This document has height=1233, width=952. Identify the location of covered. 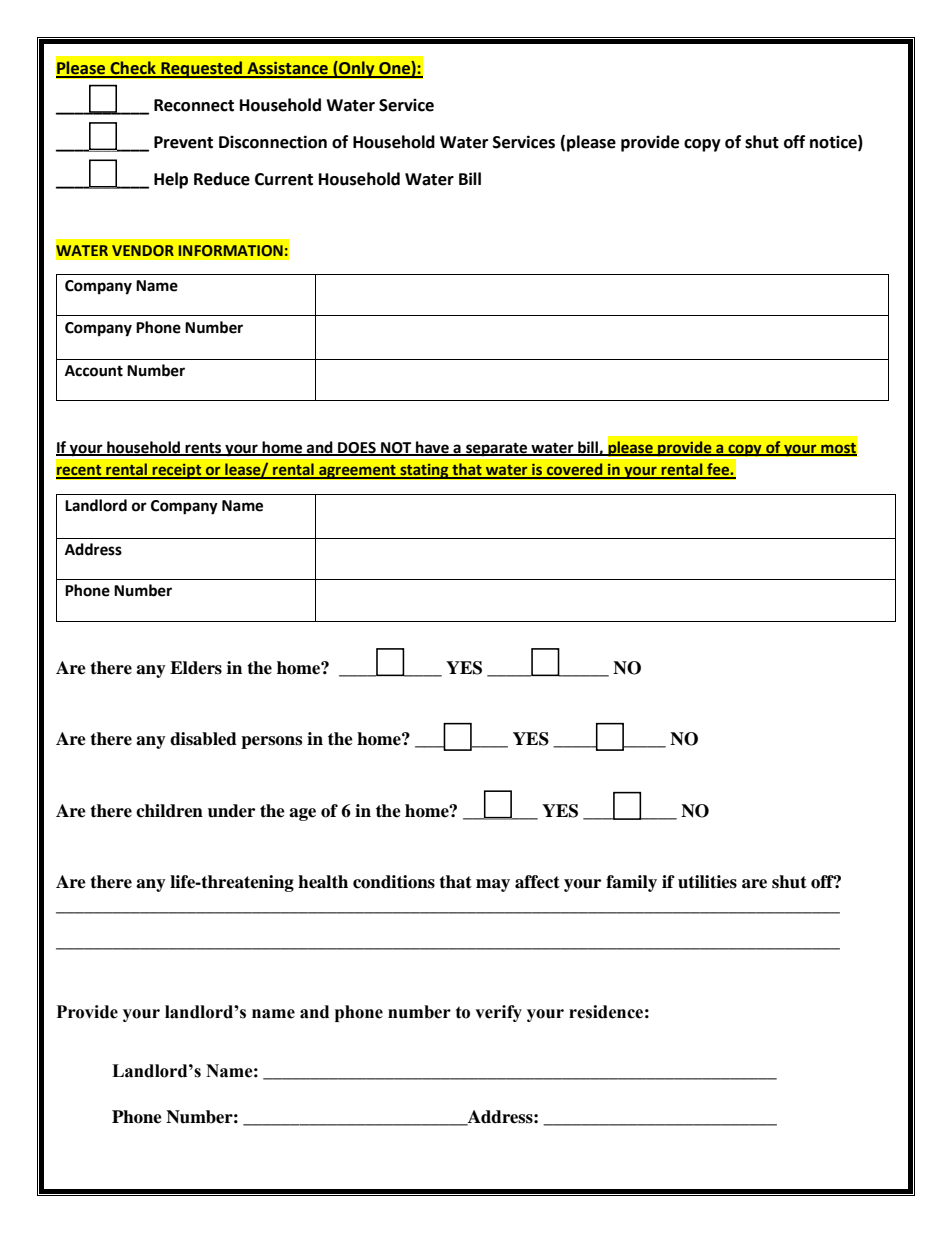
(575, 470).
